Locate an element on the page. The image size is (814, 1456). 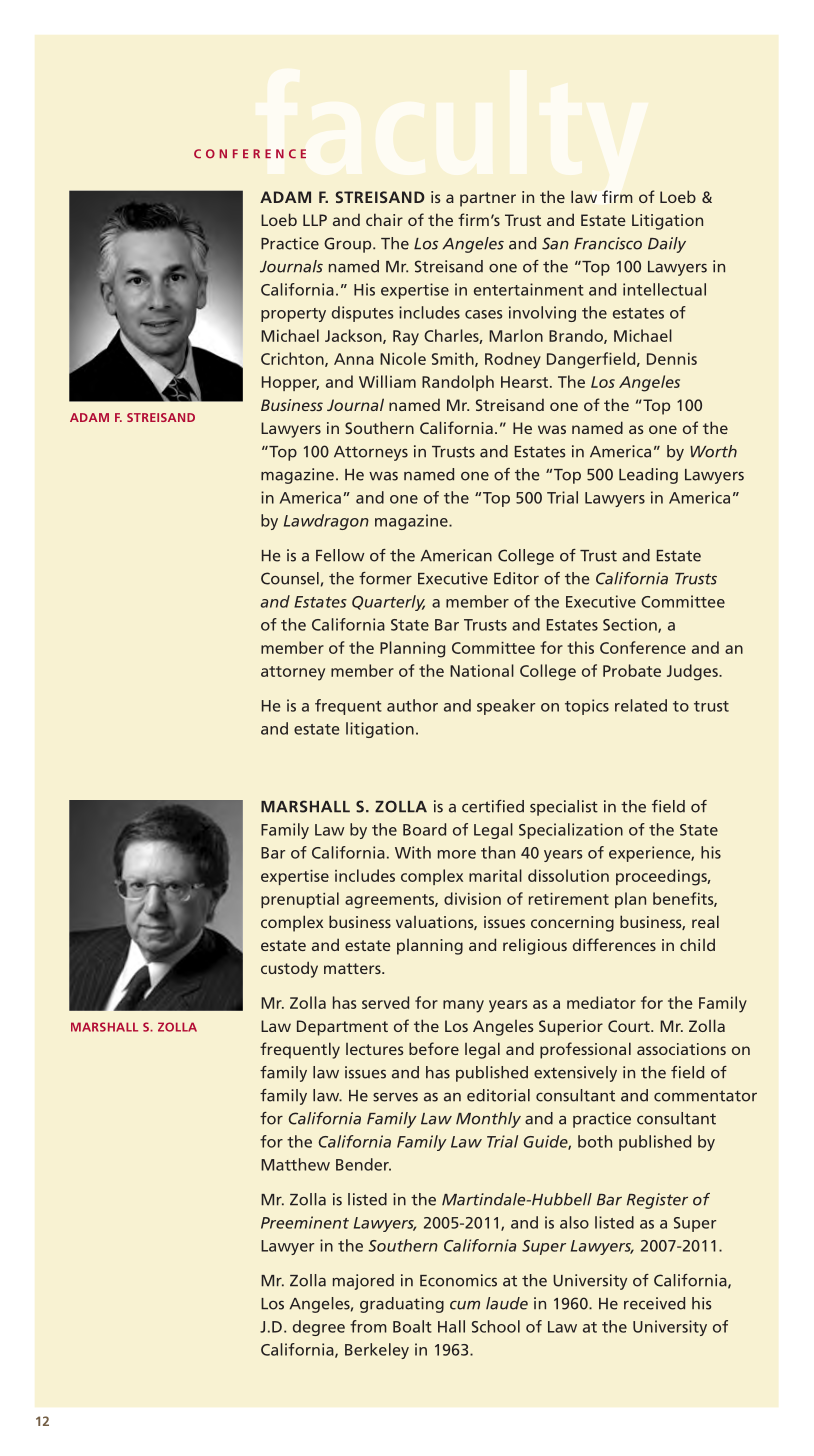
partner is located at coordinates (488, 199).
